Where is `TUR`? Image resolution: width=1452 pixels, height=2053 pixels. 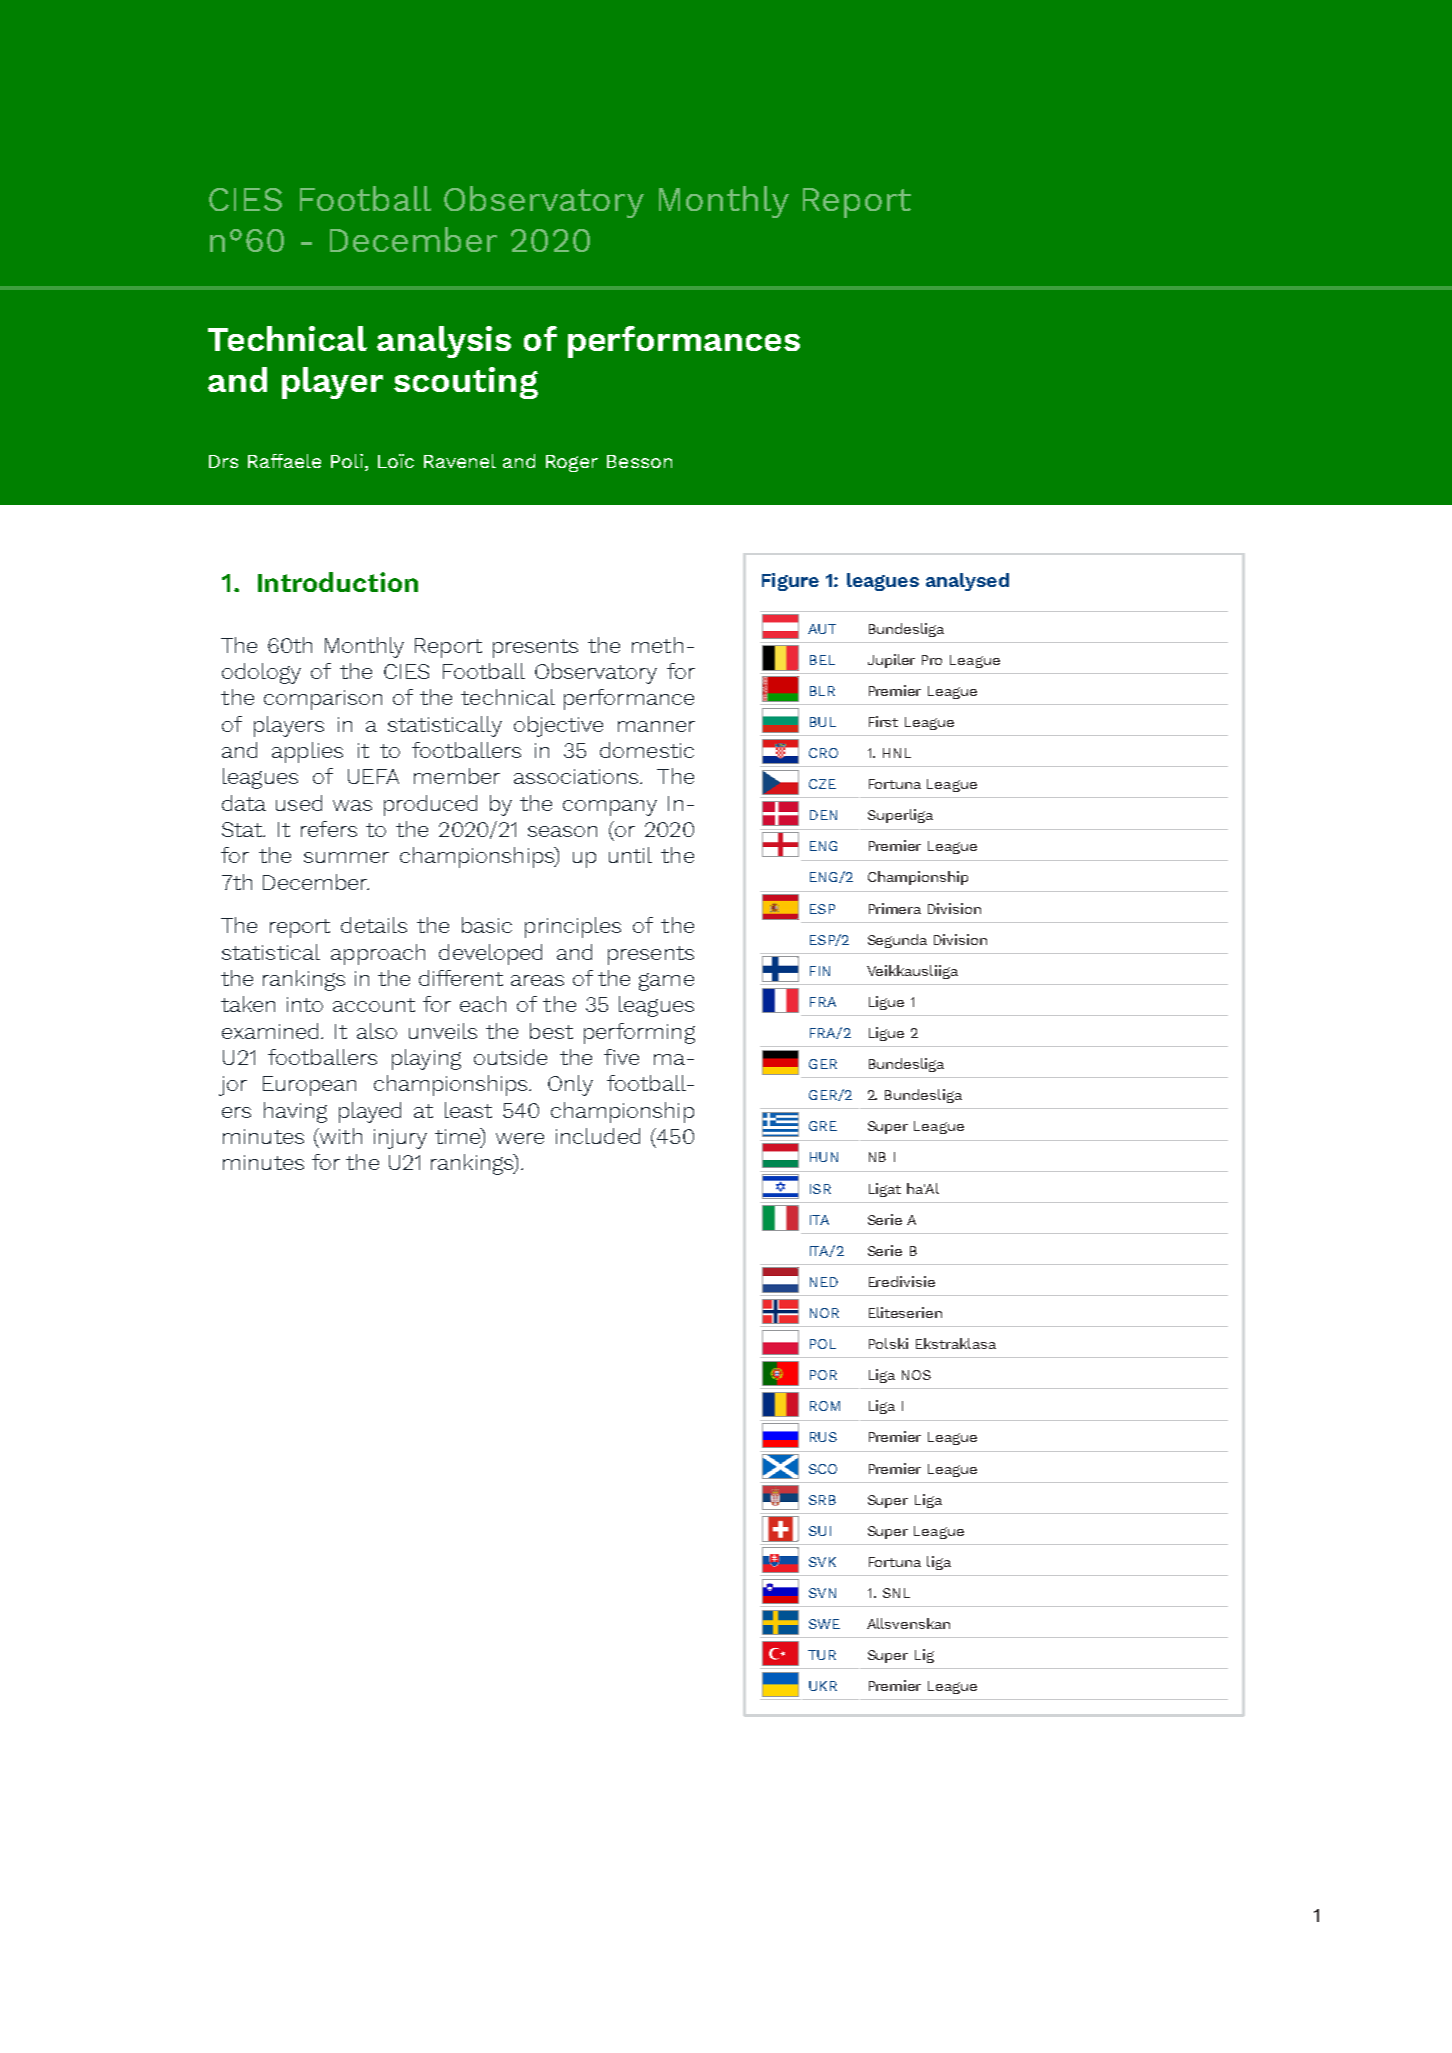 TUR is located at coordinates (822, 1655).
